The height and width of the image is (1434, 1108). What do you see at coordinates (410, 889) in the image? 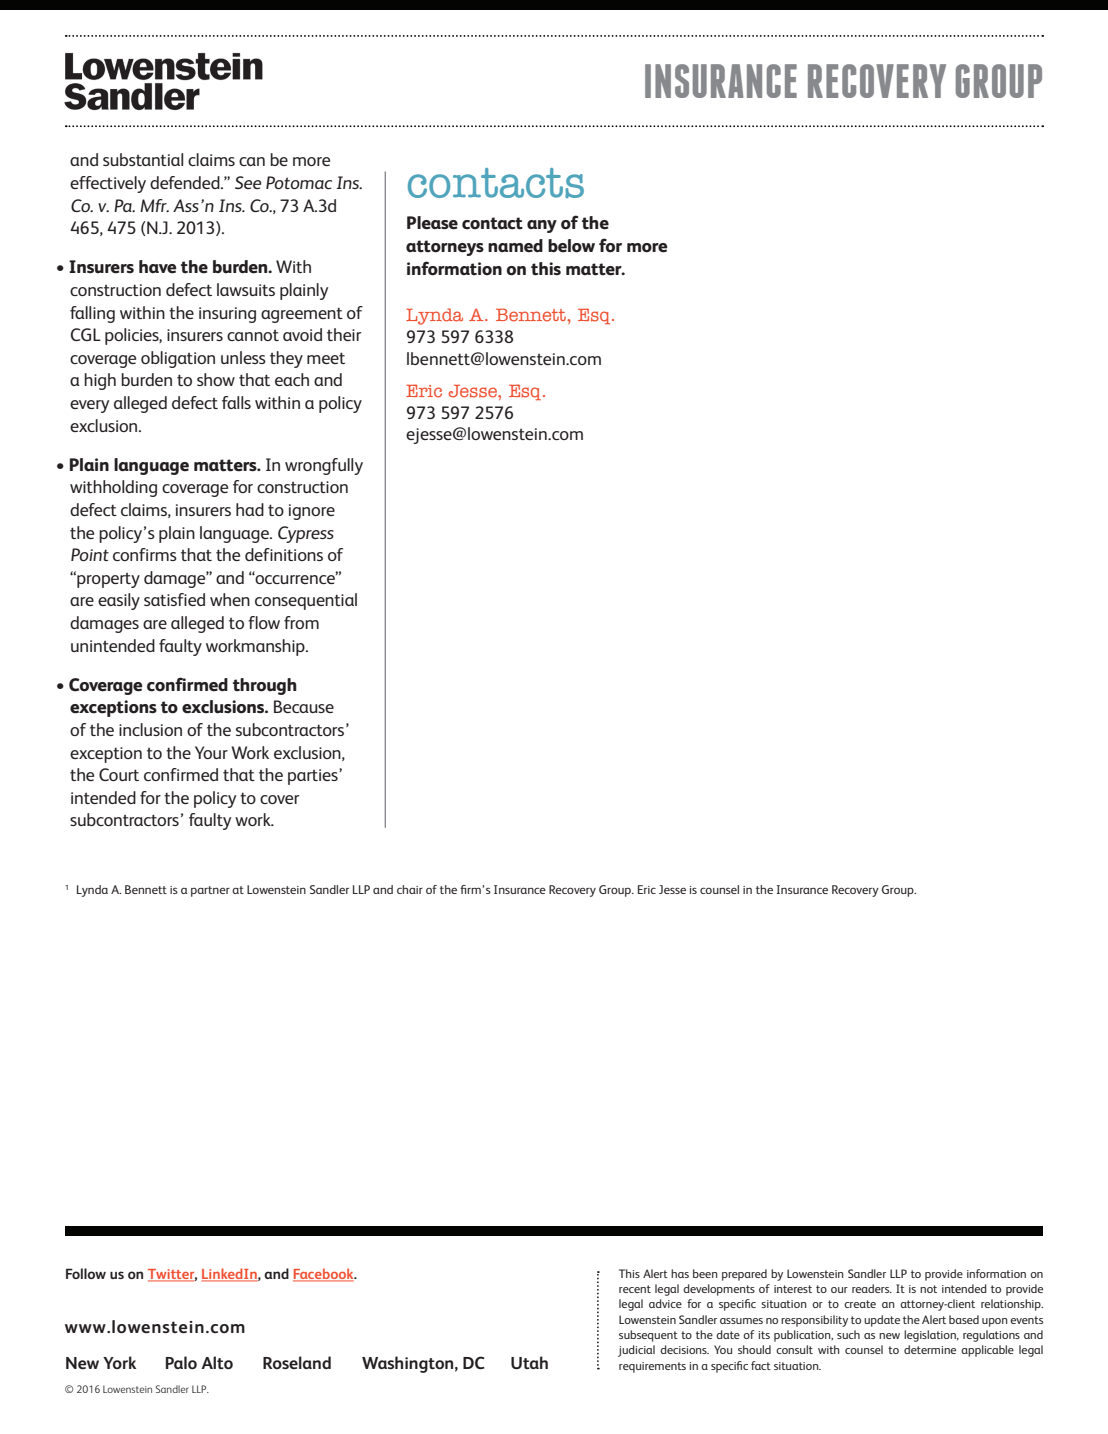
I see `chair` at bounding box center [410, 889].
